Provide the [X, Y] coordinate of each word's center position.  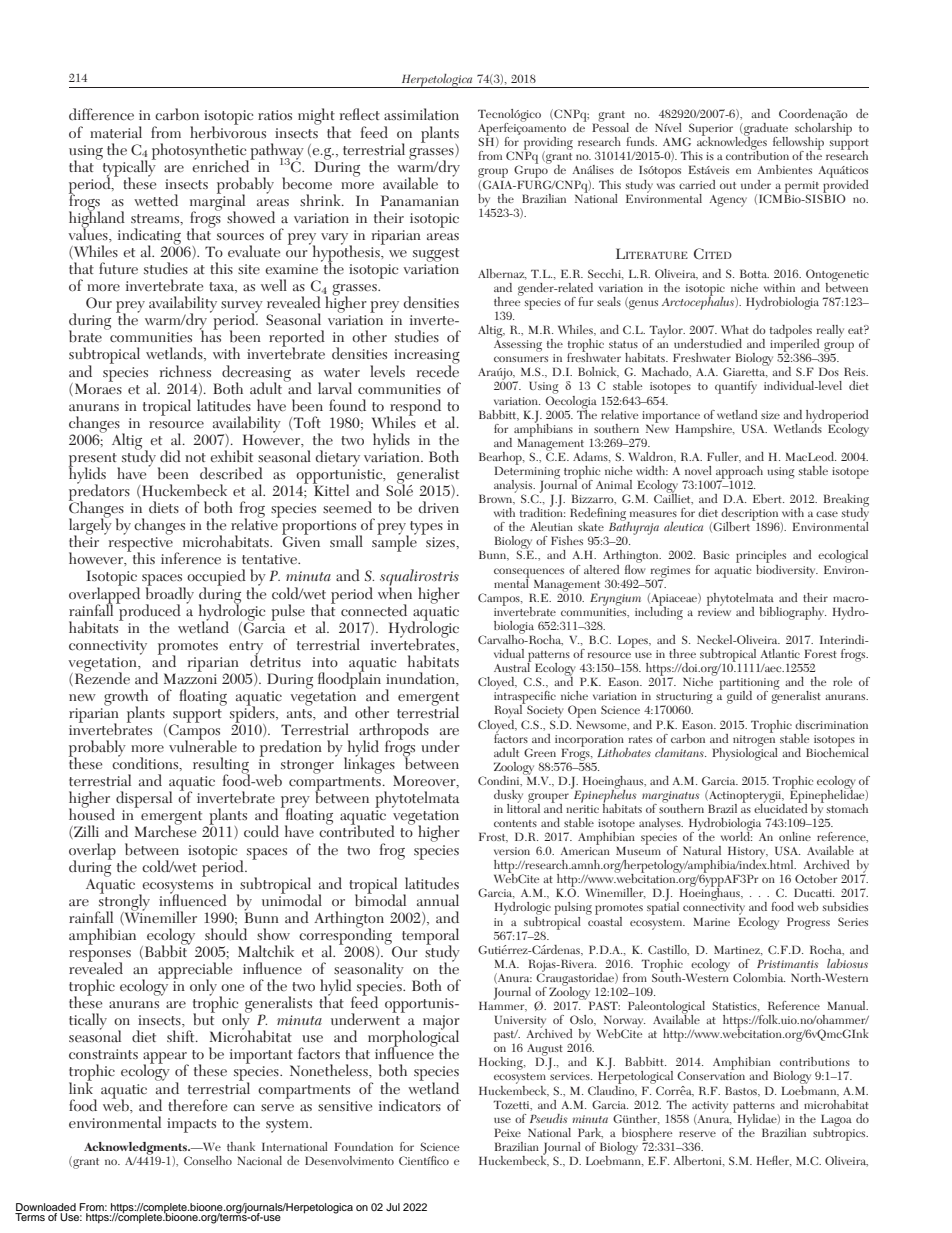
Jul [393, 1207]
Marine [711, 921]
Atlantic [780, 653]
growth [126, 698]
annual [438, 900]
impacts [191, 1125]
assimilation [421, 114]
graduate [765, 130]
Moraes [98, 388]
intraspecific [525, 697]
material [116, 132]
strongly [123, 902]
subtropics [840, 1133]
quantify [736, 387]
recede [438, 370]
